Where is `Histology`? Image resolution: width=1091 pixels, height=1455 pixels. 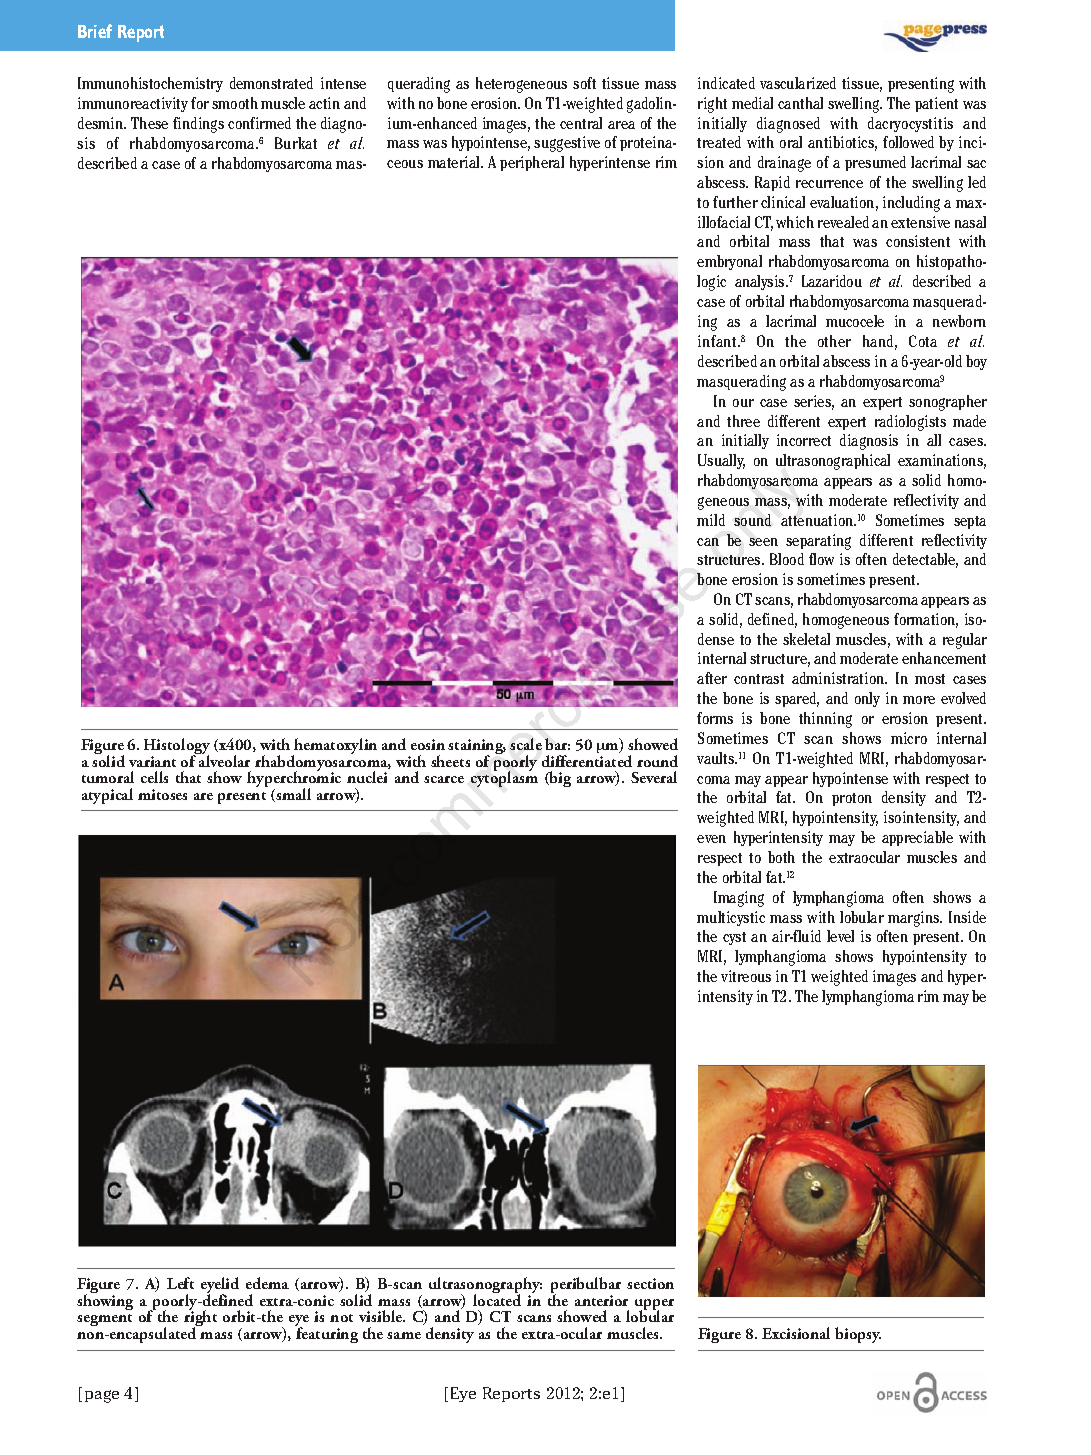 Histology is located at coordinates (177, 747).
